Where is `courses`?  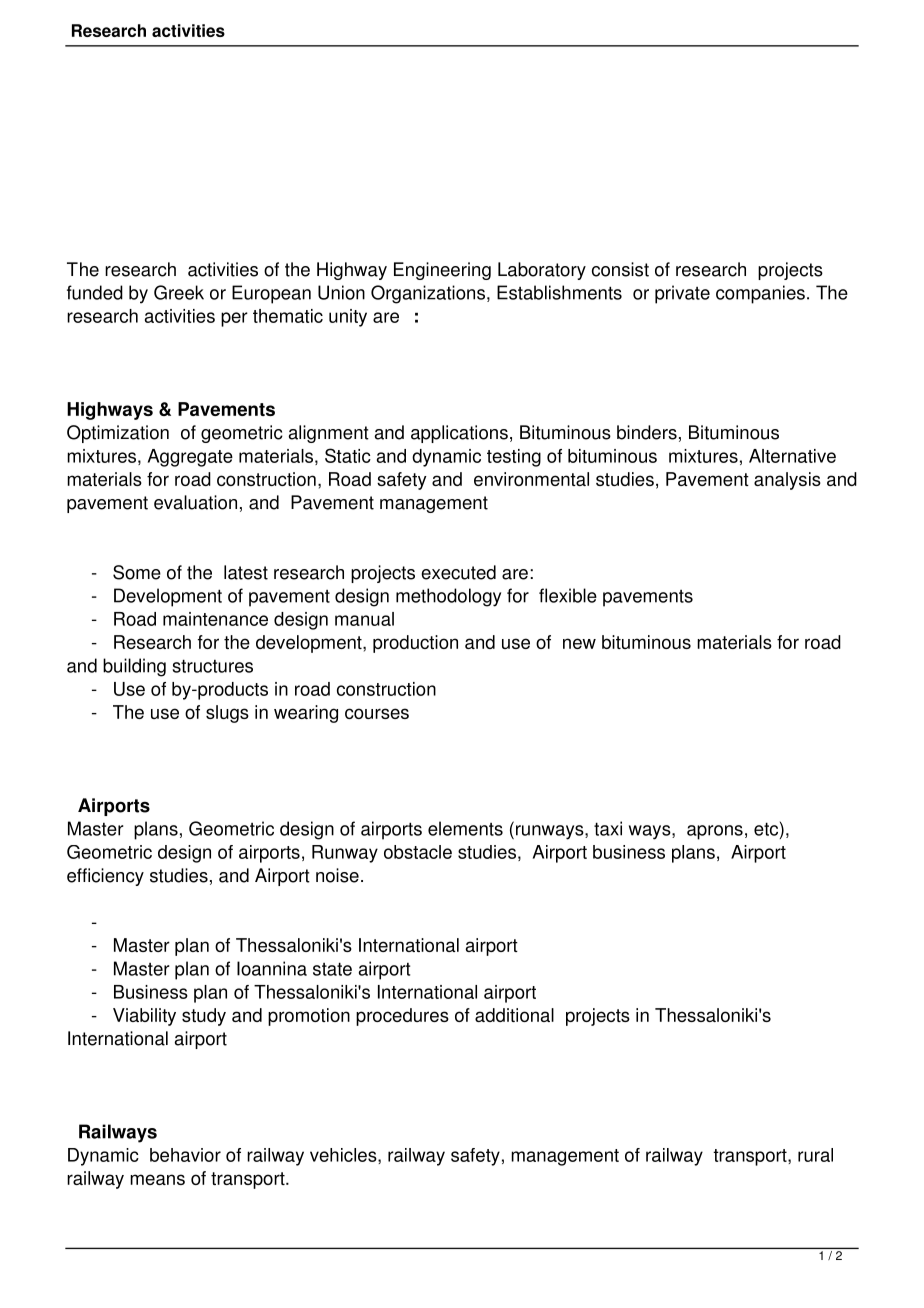
courses is located at coordinates (377, 713).
